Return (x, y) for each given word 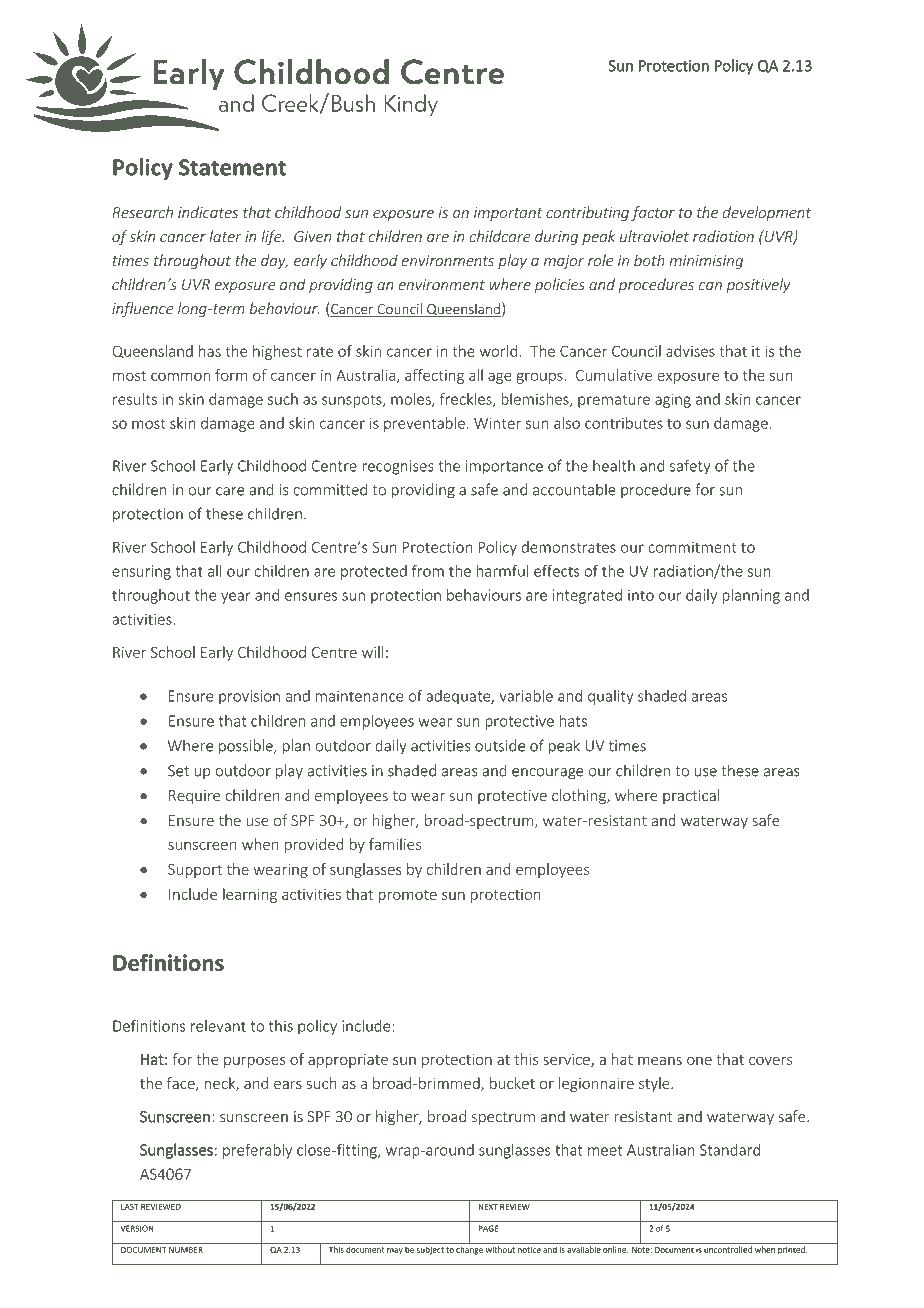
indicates (208, 212)
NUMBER (186, 1250)
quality (610, 697)
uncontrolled (728, 1249)
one (699, 1061)
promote (407, 896)
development (767, 213)
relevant (218, 1026)
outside (500, 745)
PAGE (488, 1228)
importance (504, 467)
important (508, 214)
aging (673, 400)
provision (249, 697)
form (231, 375)
